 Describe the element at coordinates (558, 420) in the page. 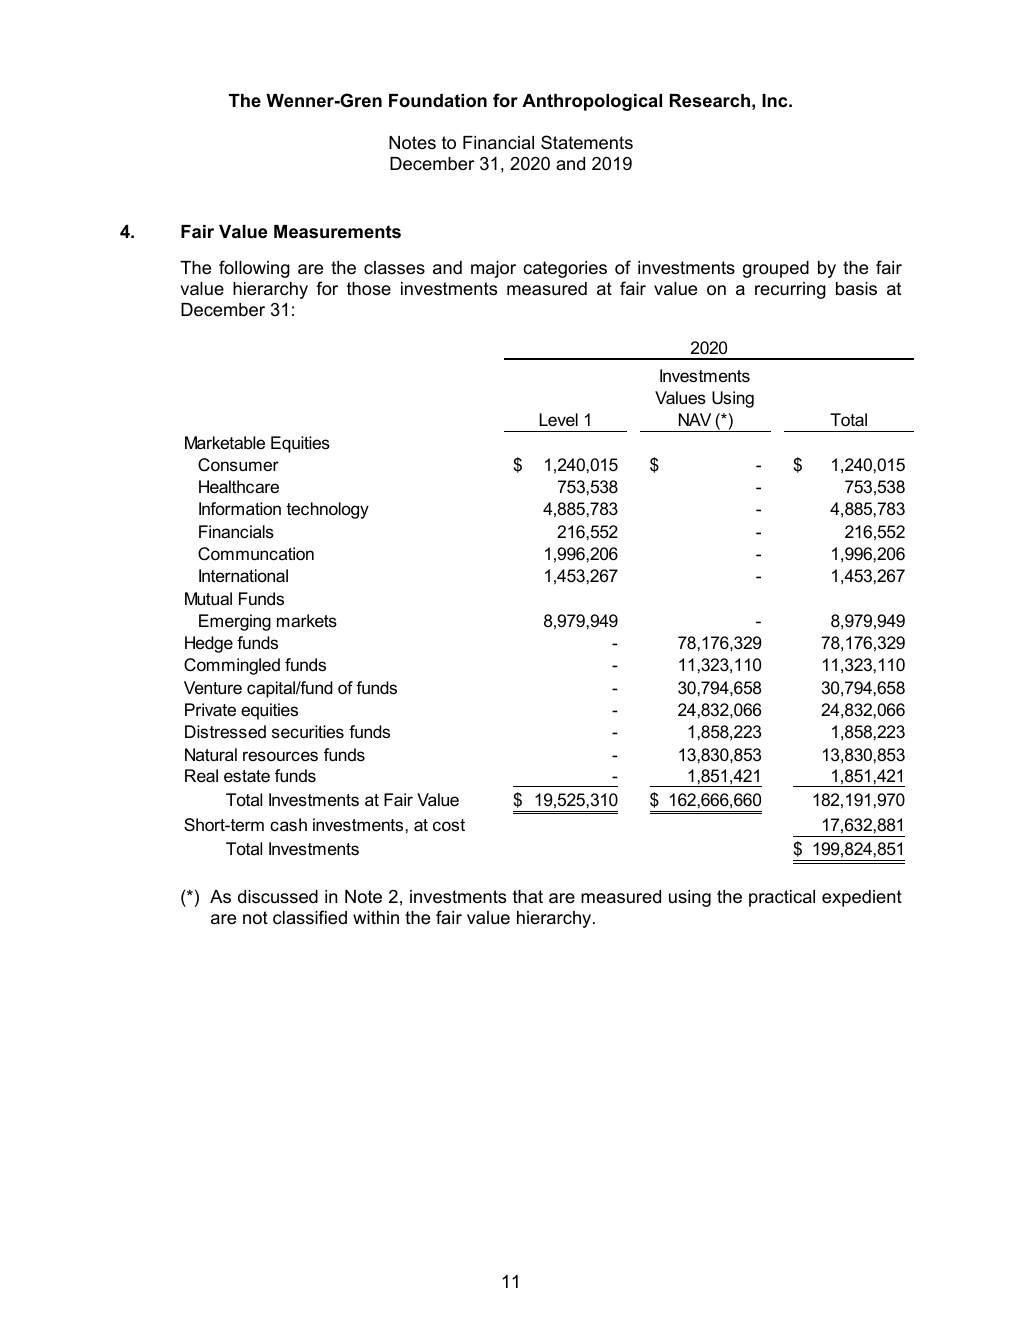

I see `Level` at that location.
